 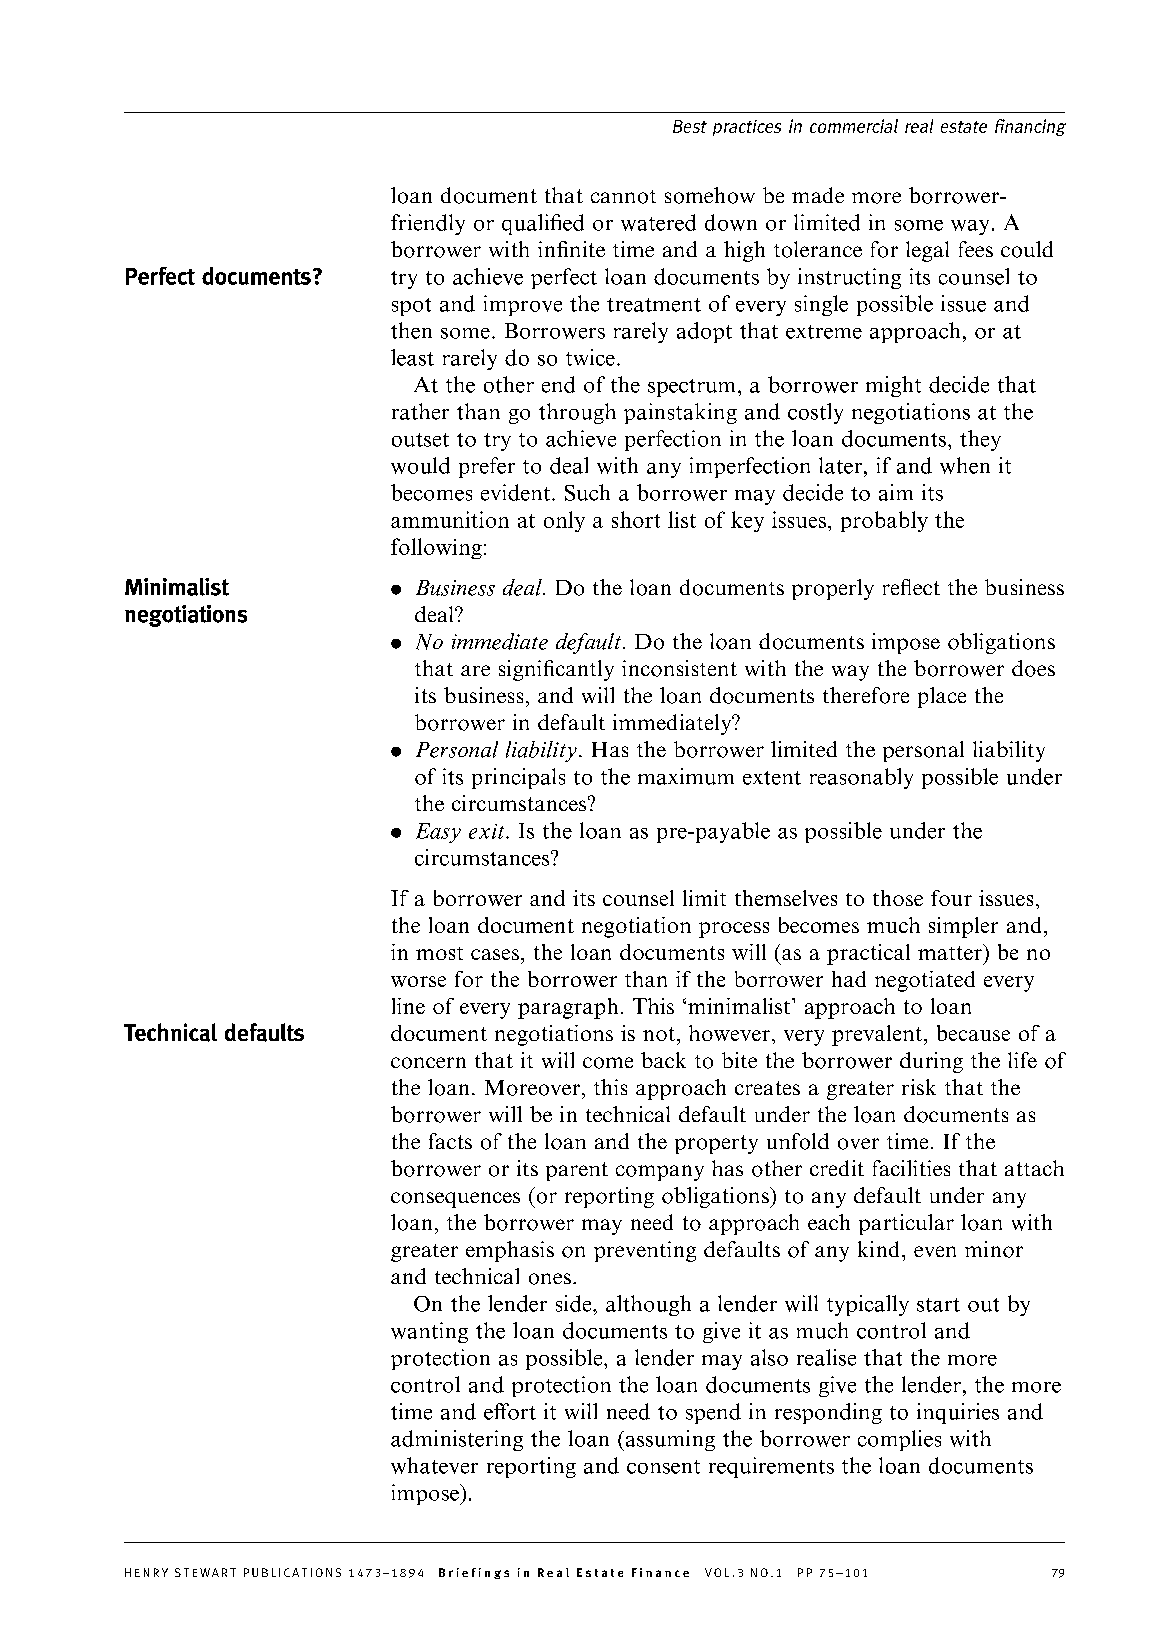 What do you see at coordinates (906, 1224) in the page?
I see `particular` at bounding box center [906, 1224].
